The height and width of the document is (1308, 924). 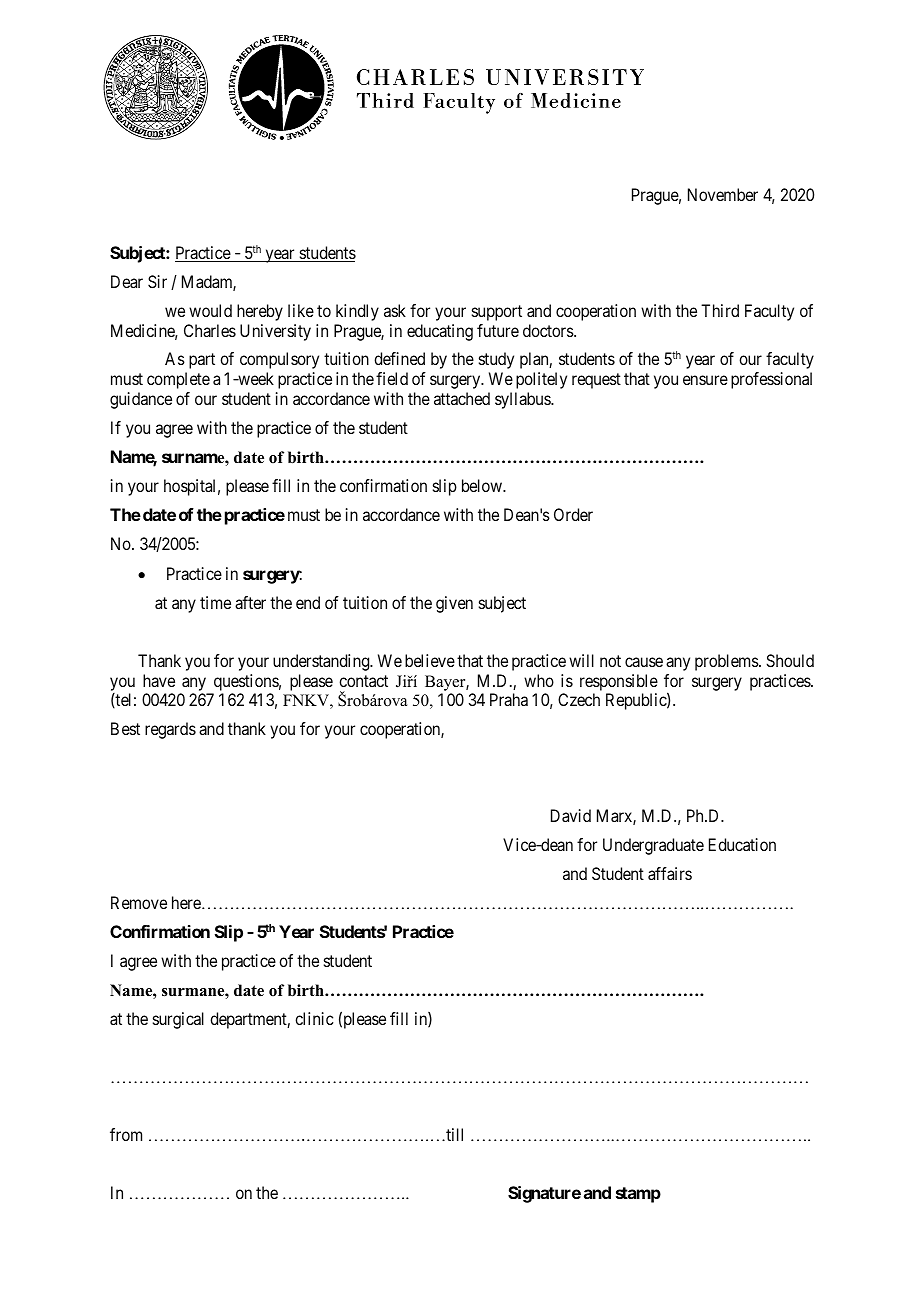 I want to click on guidance, so click(x=141, y=400).
